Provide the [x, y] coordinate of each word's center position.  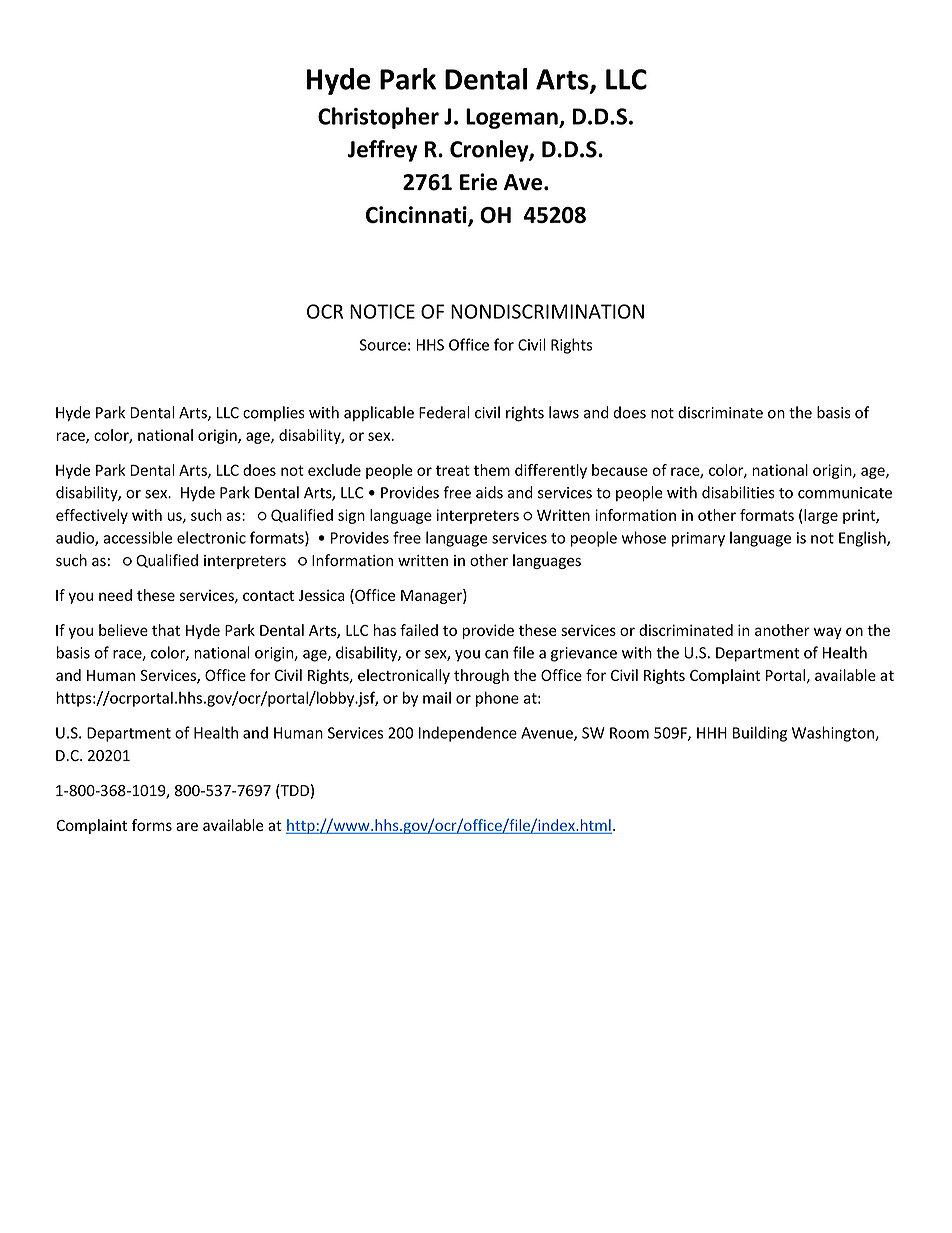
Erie [478, 182]
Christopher [378, 118]
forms [152, 825]
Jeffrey [382, 151]
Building [760, 734]
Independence [468, 734]
